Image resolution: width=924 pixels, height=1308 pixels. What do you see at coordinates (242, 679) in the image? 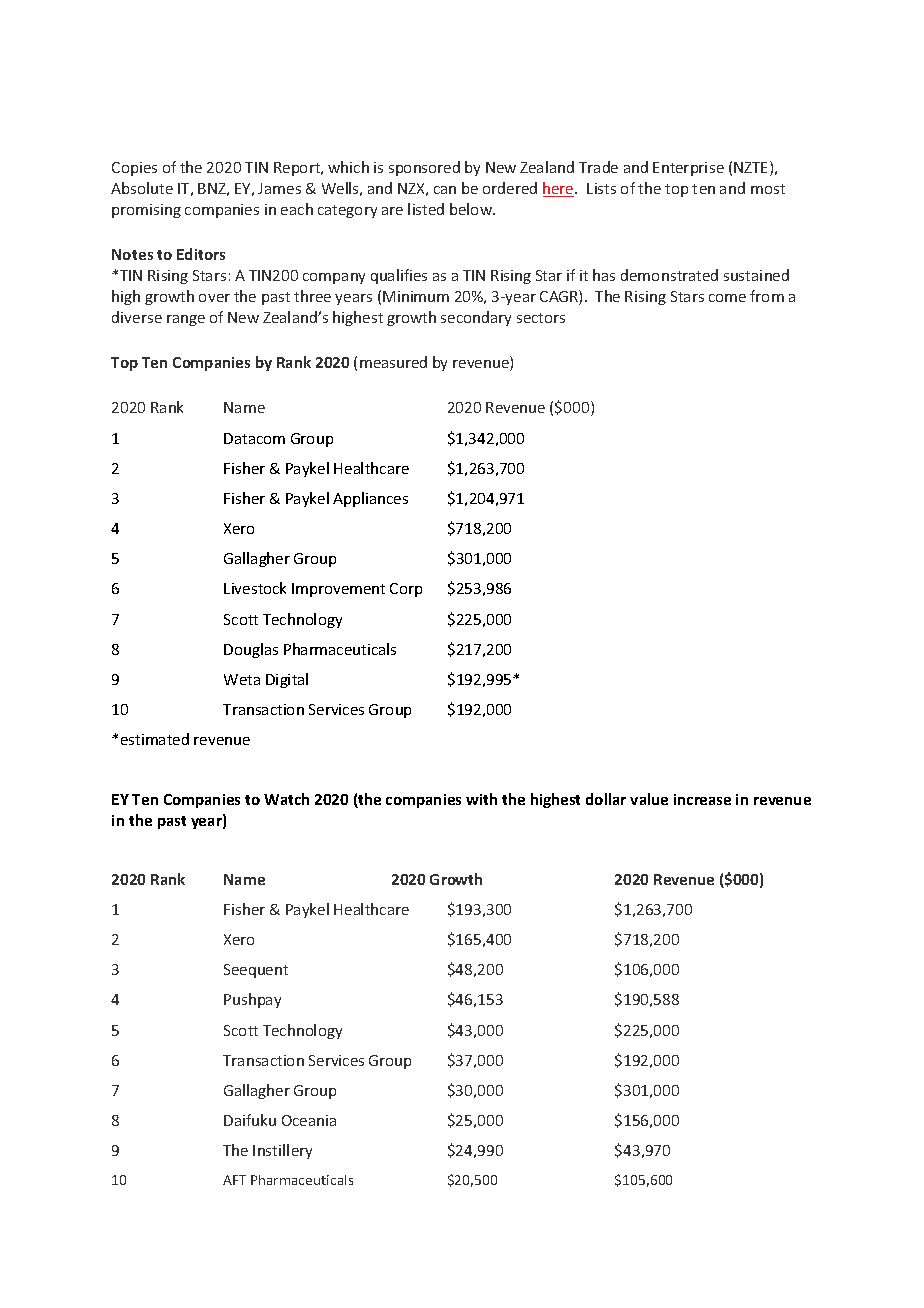
I see `Weta` at bounding box center [242, 679].
